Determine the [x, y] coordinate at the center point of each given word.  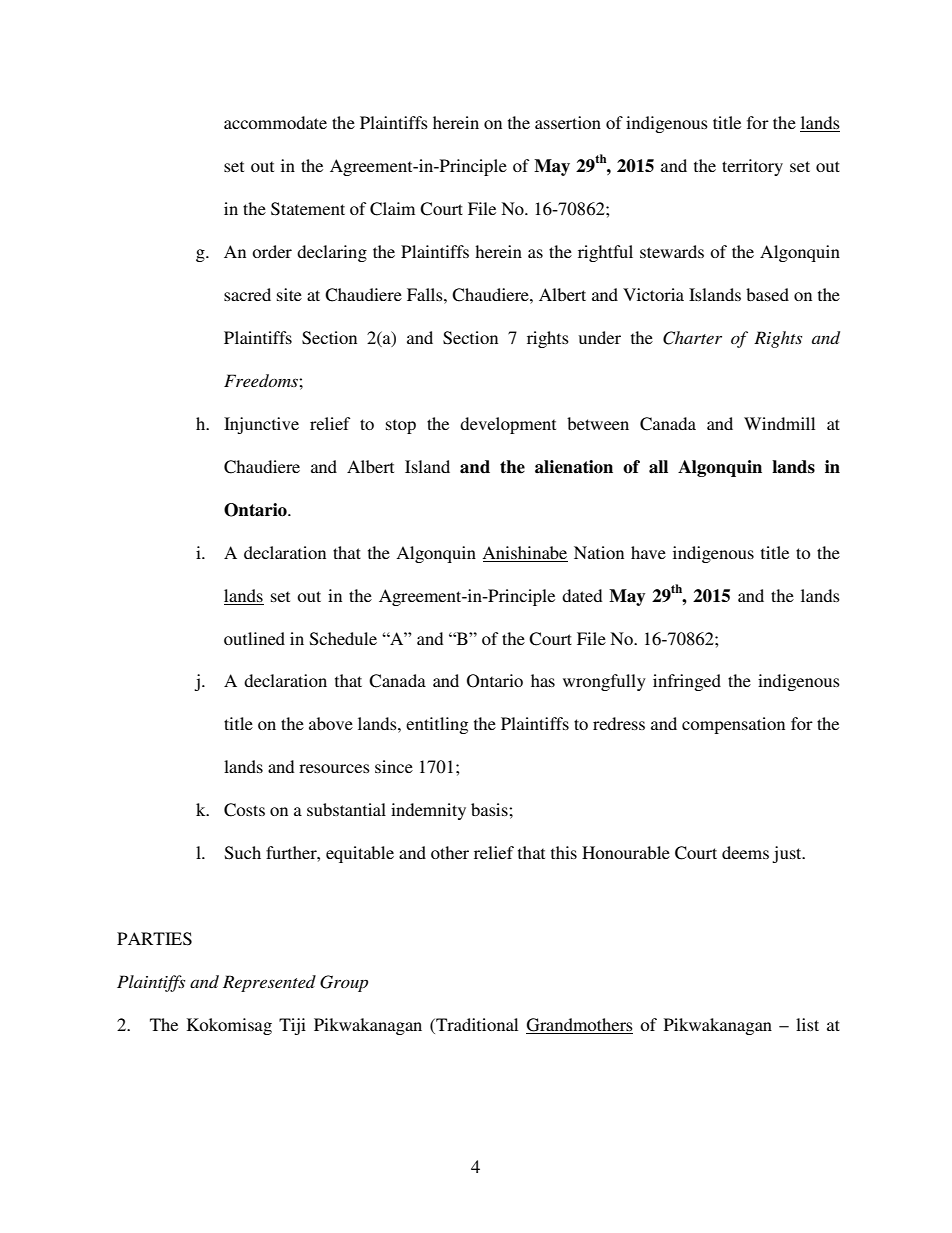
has [543, 680]
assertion [568, 122]
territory [752, 167]
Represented [269, 983]
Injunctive [261, 425]
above [331, 723]
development [508, 425]
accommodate [275, 122]
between [598, 423]
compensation [733, 725]
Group [344, 983]
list [807, 1024]
